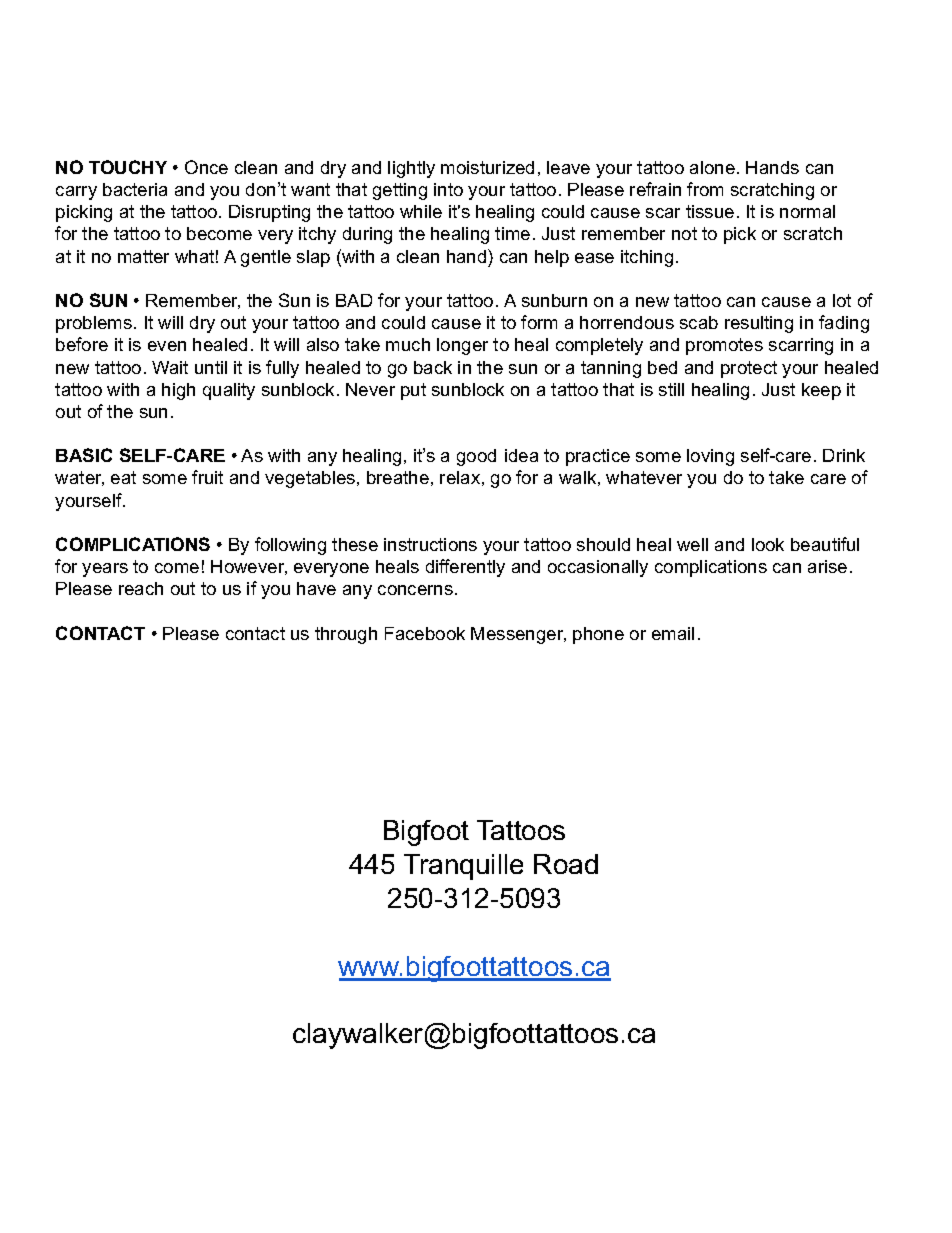 The height and width of the screenshot is (1233, 952). I want to click on bacteria, so click(135, 189).
